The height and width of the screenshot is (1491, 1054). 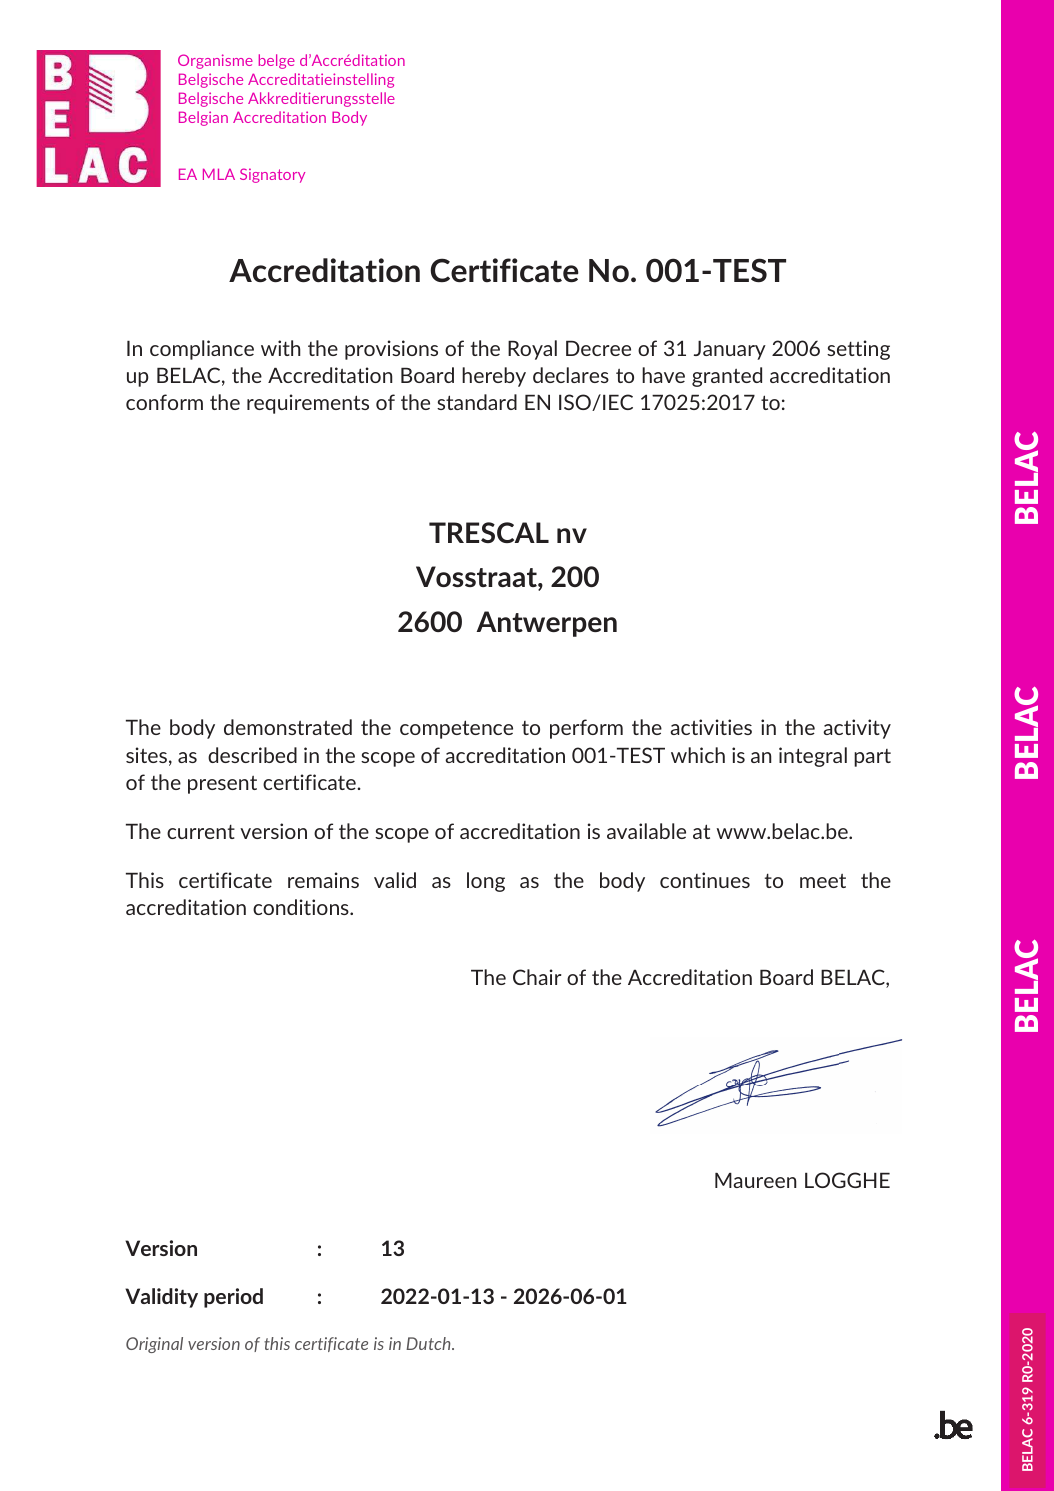 What do you see at coordinates (456, 729) in the screenshot?
I see `competence` at bounding box center [456, 729].
